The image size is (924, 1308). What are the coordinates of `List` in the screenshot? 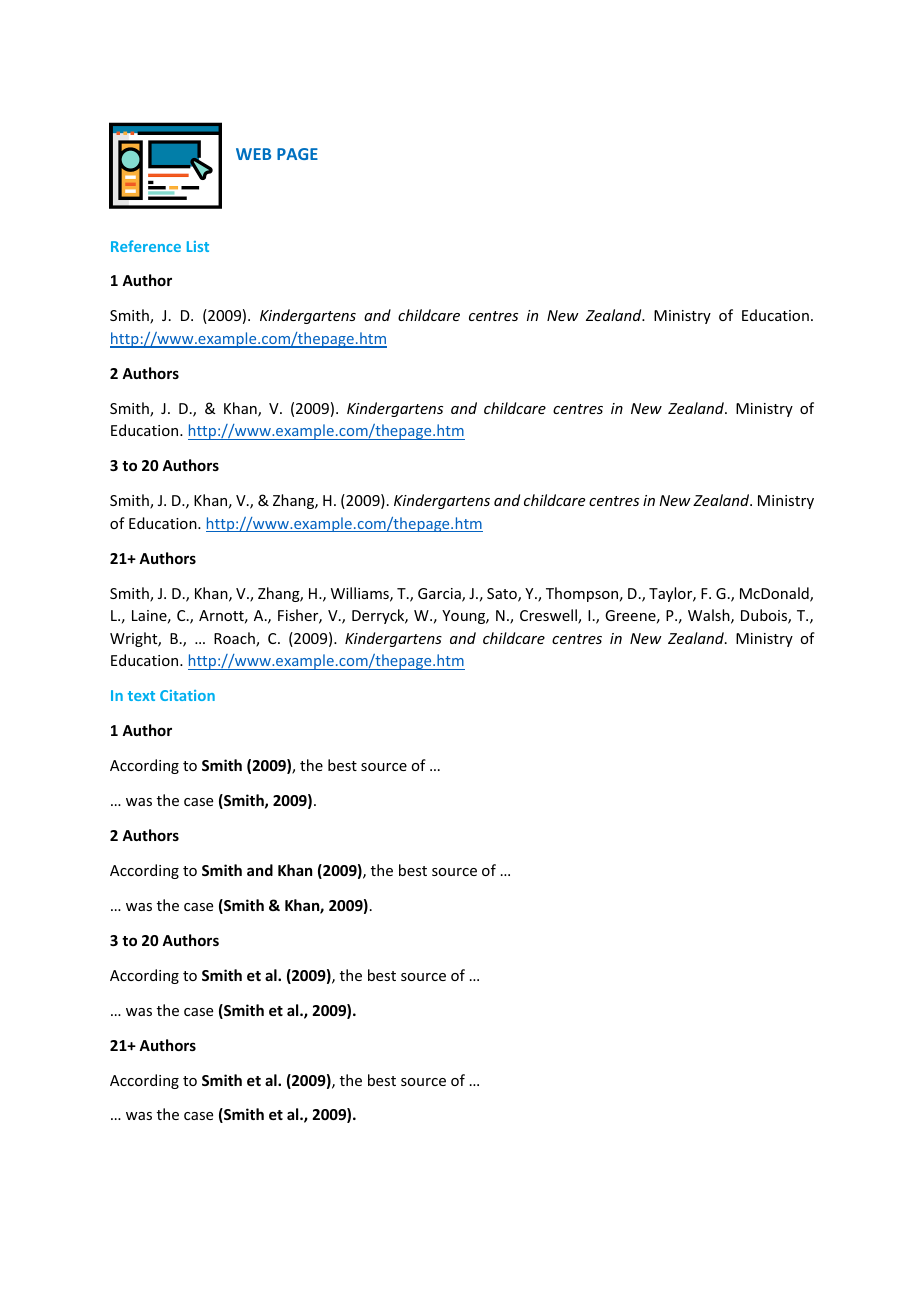 It's located at (198, 246).
